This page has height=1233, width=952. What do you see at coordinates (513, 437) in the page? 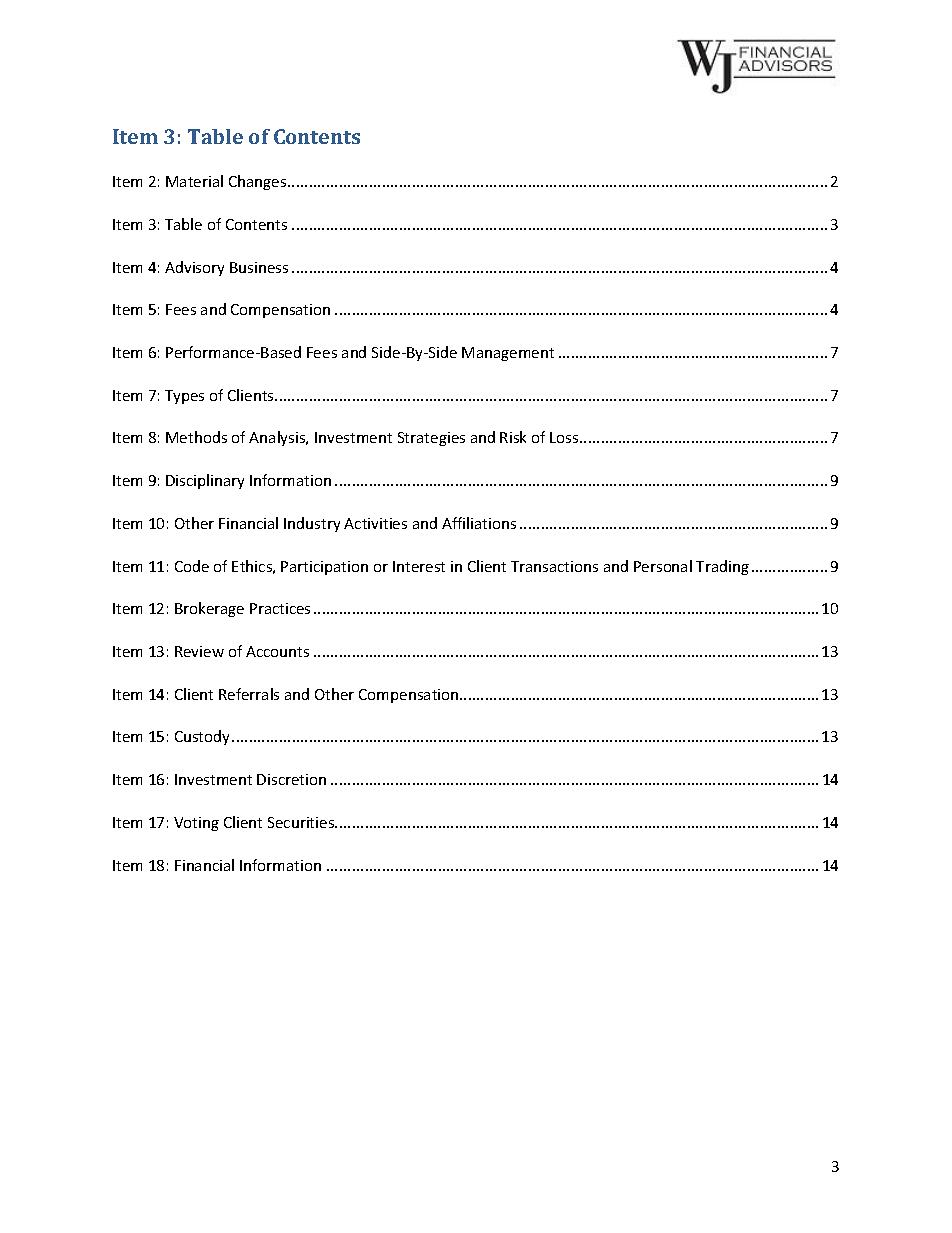
I see `Risk` at bounding box center [513, 437].
